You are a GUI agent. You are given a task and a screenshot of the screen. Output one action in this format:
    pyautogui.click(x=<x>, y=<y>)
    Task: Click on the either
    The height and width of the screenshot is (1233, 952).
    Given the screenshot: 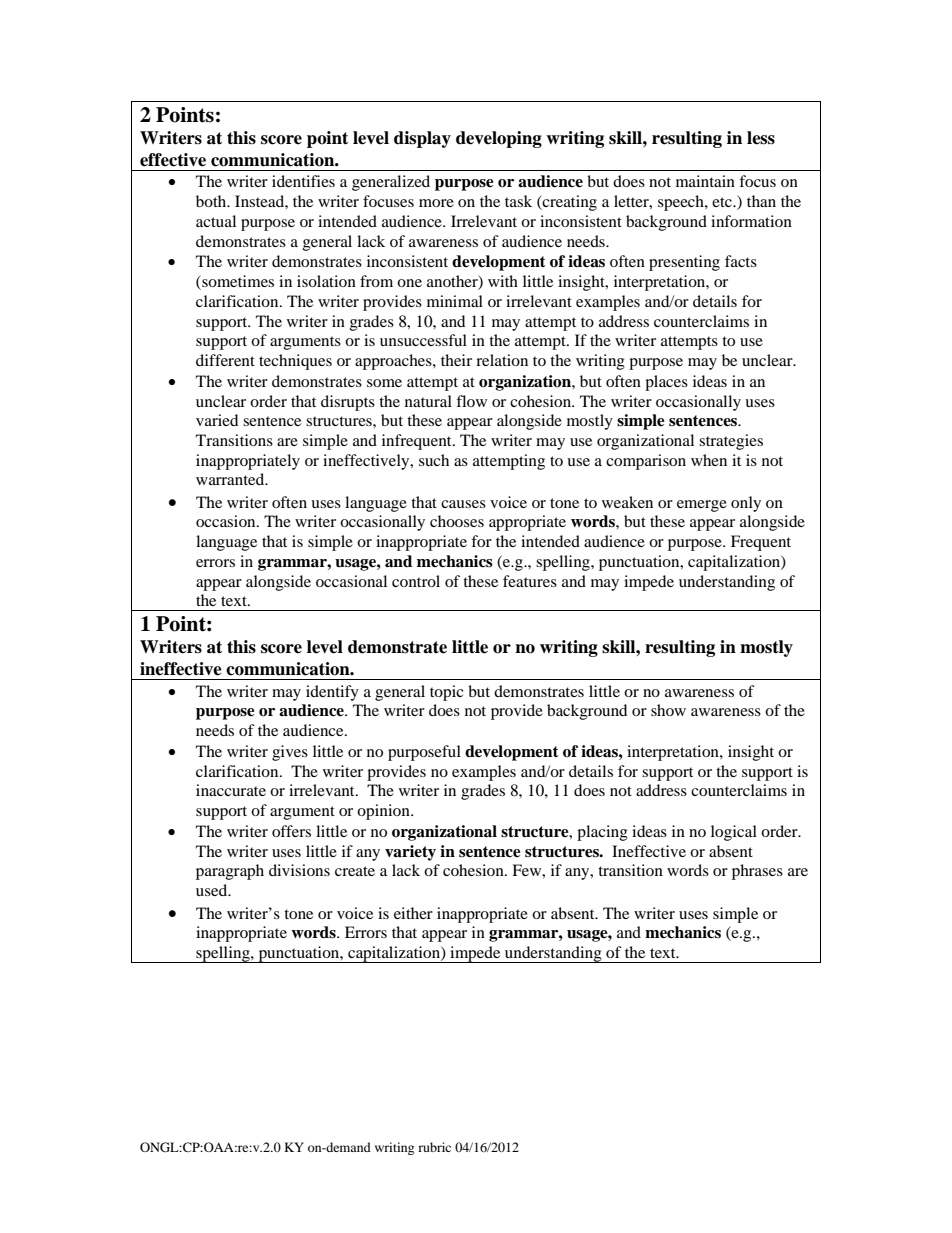 What is the action you would take?
    pyautogui.click(x=413, y=913)
